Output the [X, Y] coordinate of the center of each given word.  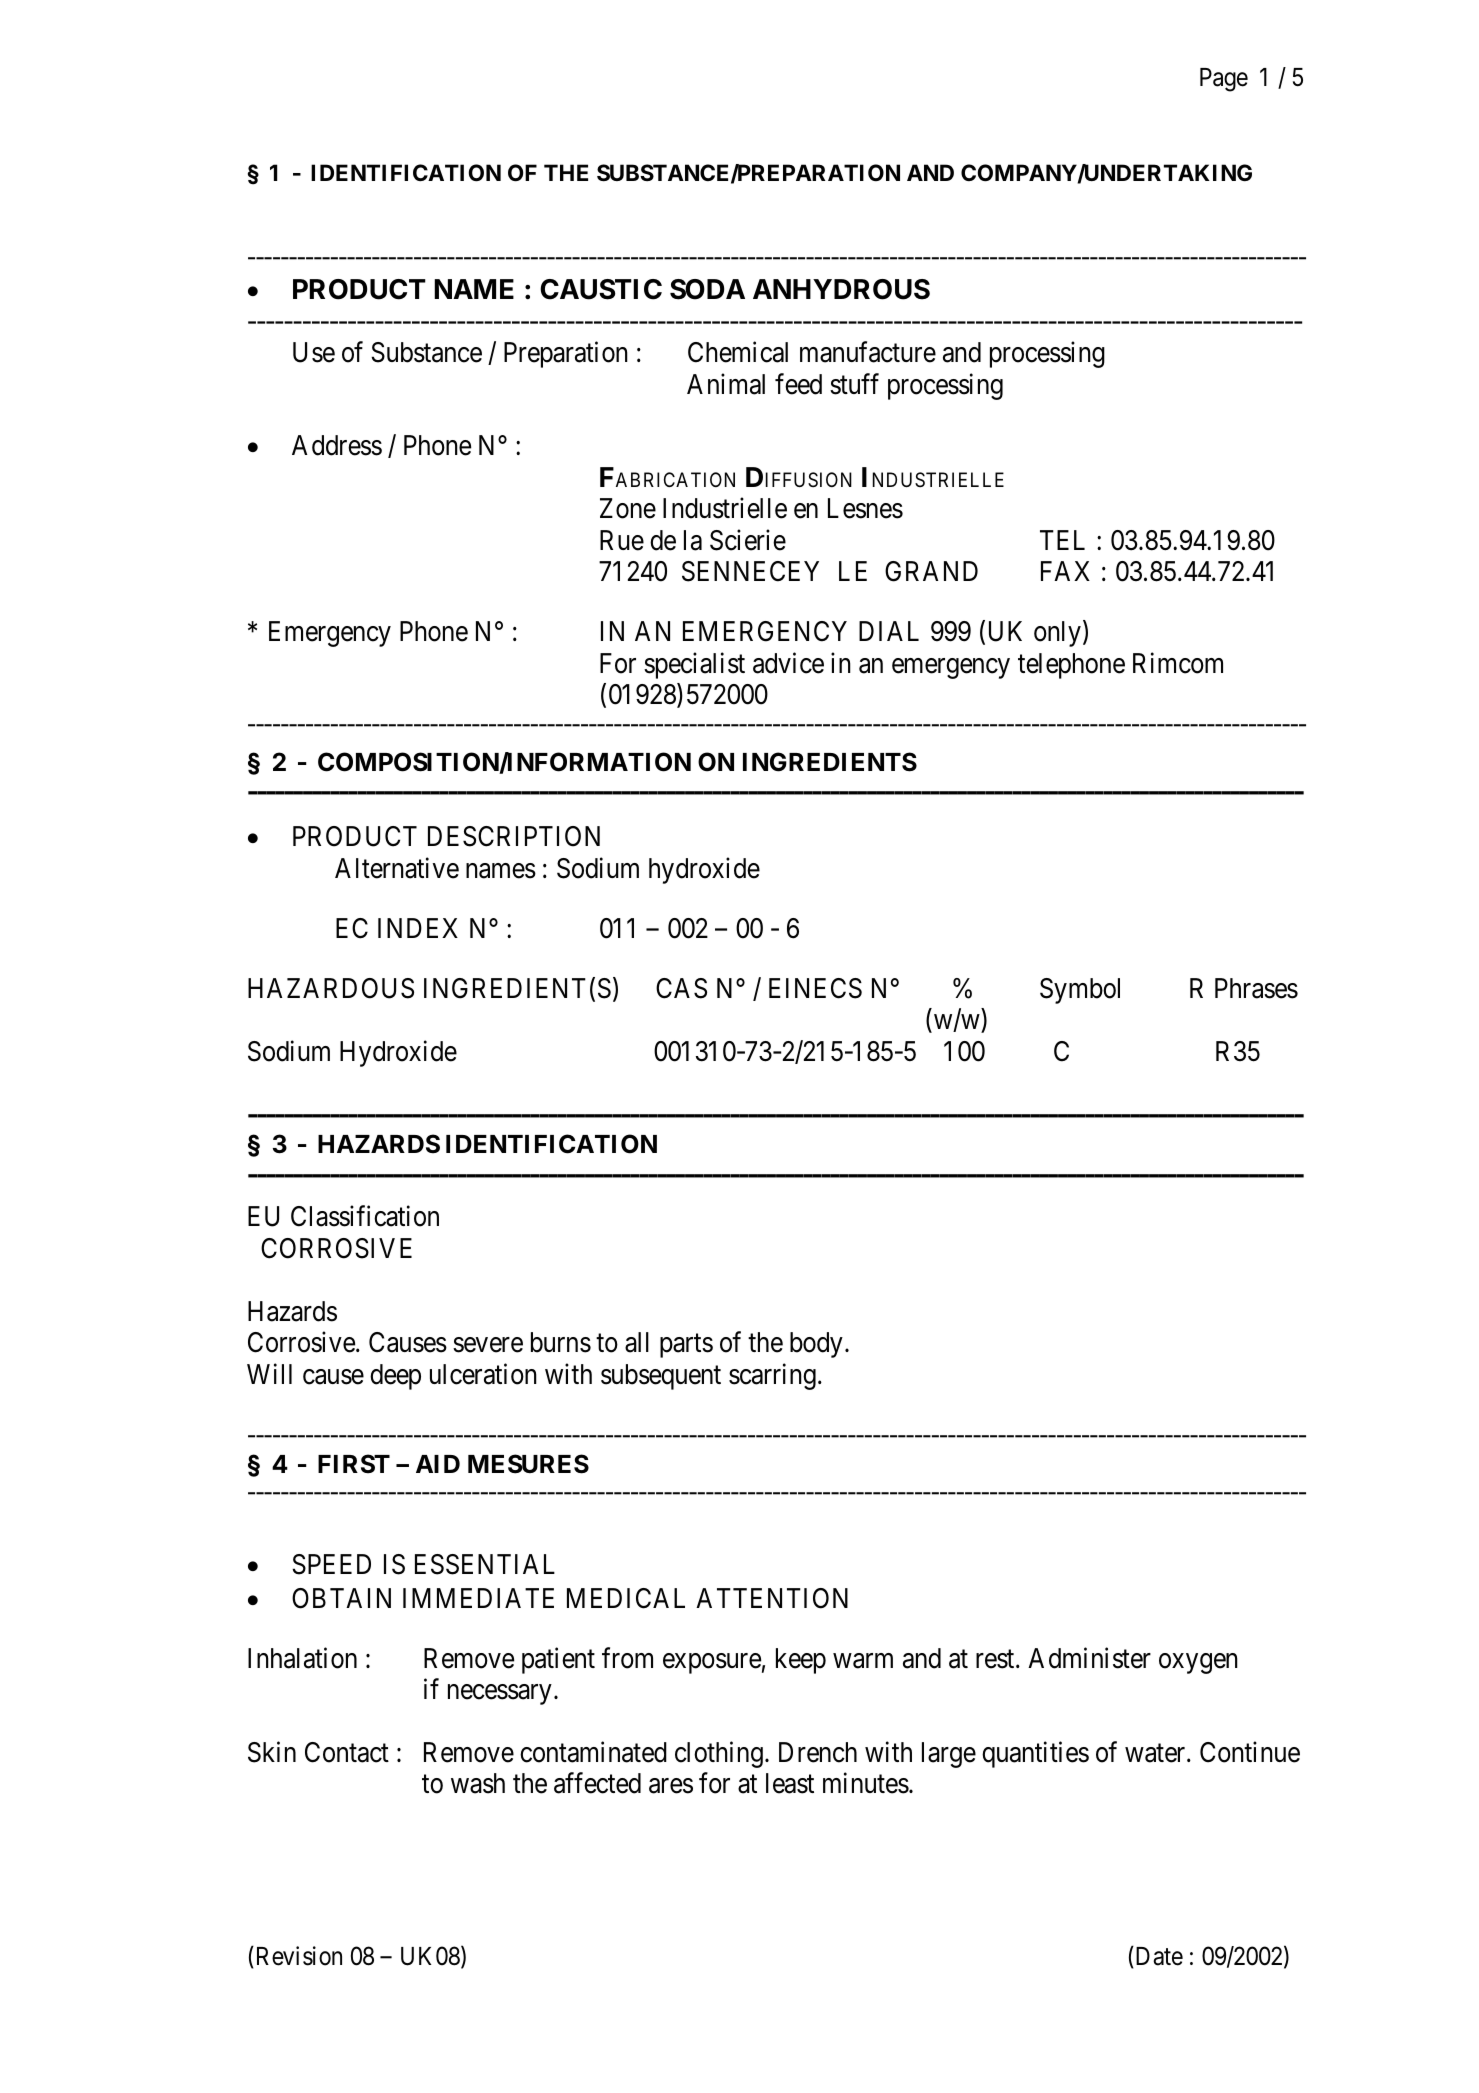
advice [788, 663]
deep [395, 1377]
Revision [297, 1956]
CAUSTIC [601, 289]
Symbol [1080, 991]
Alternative [397, 868]
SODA [707, 289]
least [790, 1783]
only [1057, 634]
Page [1224, 80]
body [816, 1345]
